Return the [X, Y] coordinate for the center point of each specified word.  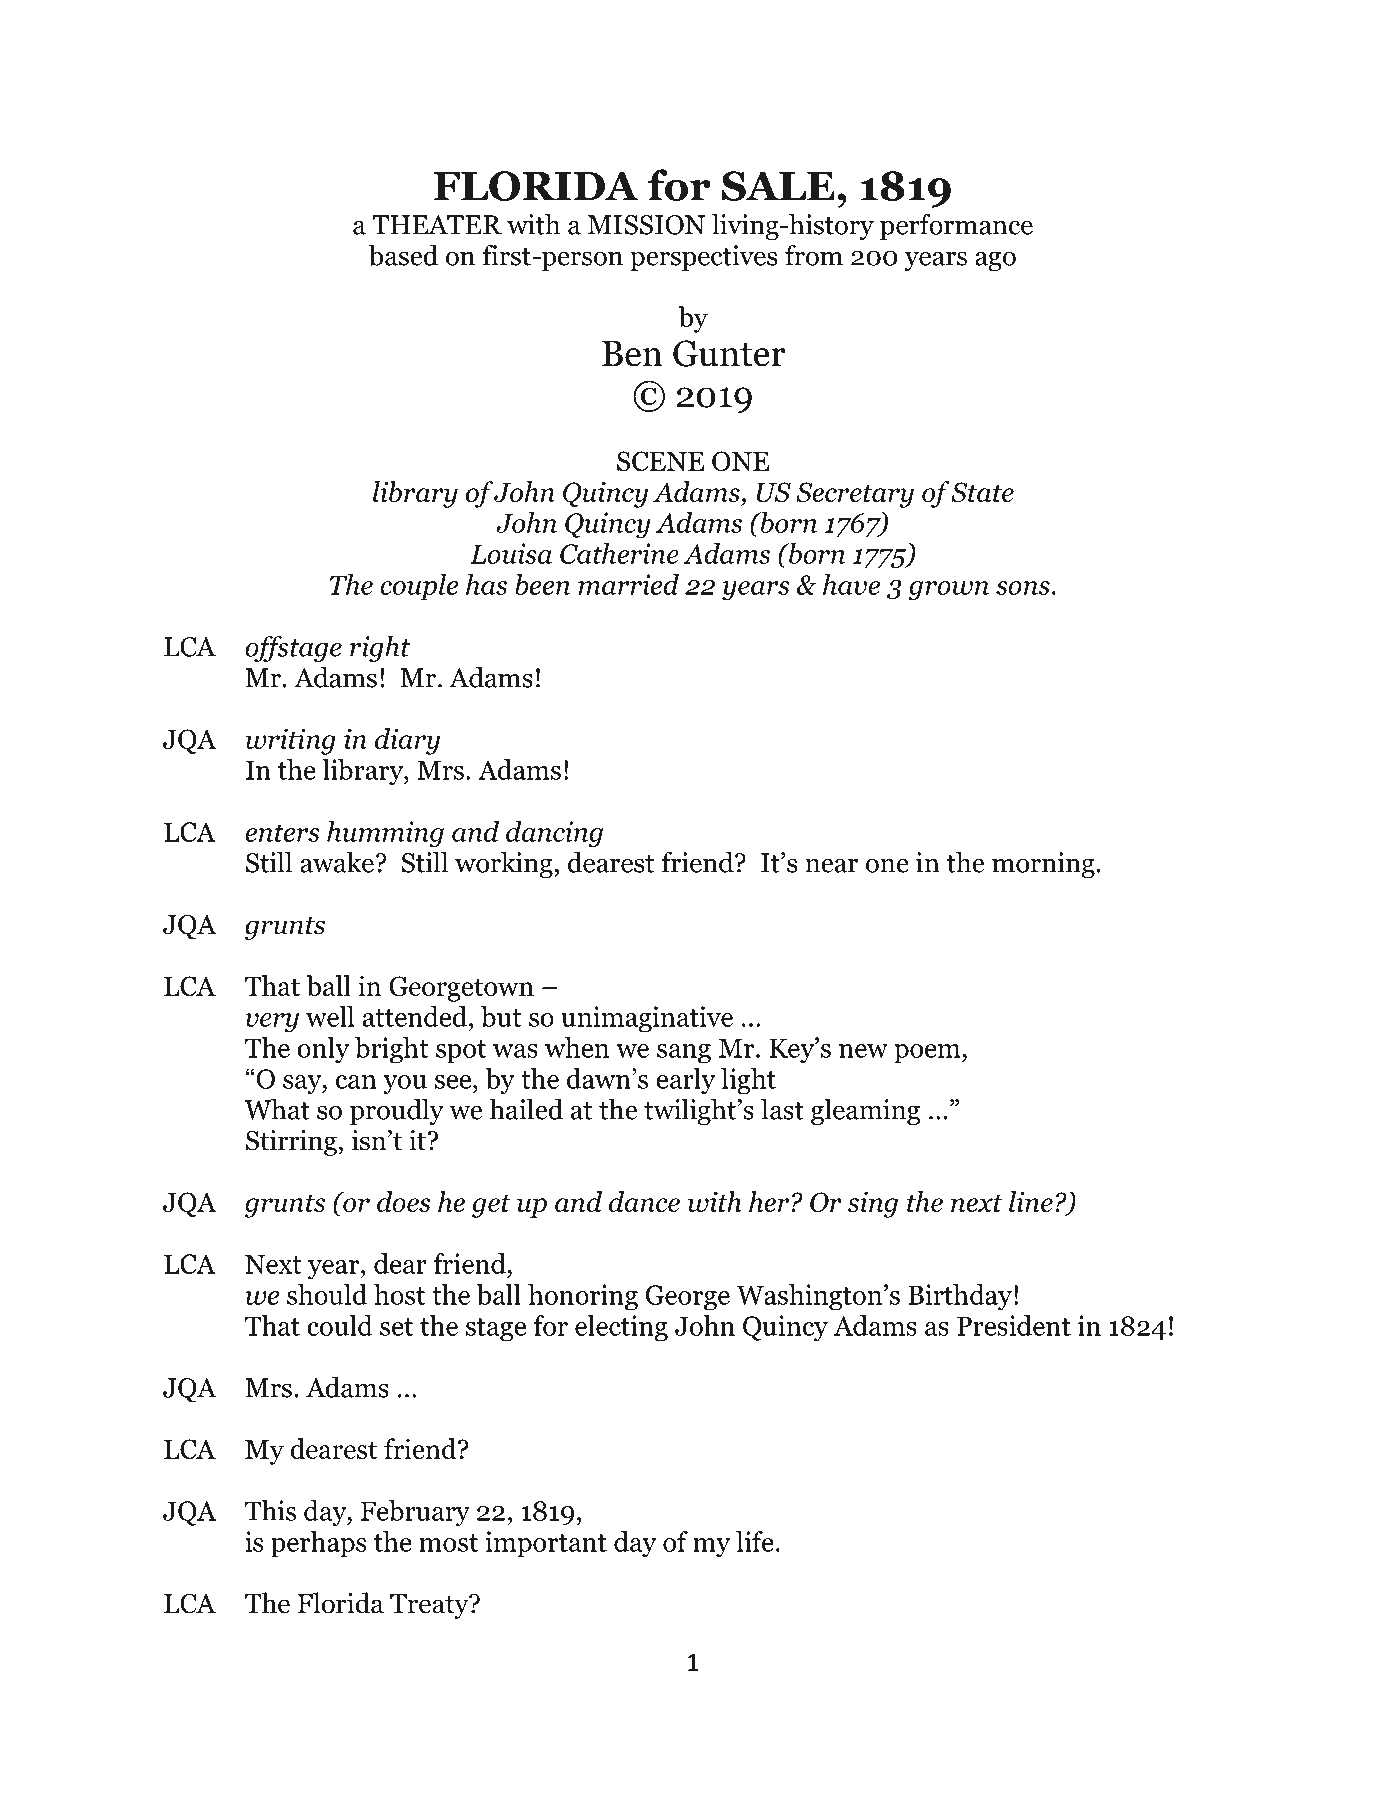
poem [928, 1054]
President [1014, 1325]
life [755, 1541]
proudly [397, 1111]
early [685, 1081]
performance [956, 226]
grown [949, 591]
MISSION [646, 225]
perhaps [318, 1544]
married [628, 584]
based [403, 255]
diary [407, 741]
